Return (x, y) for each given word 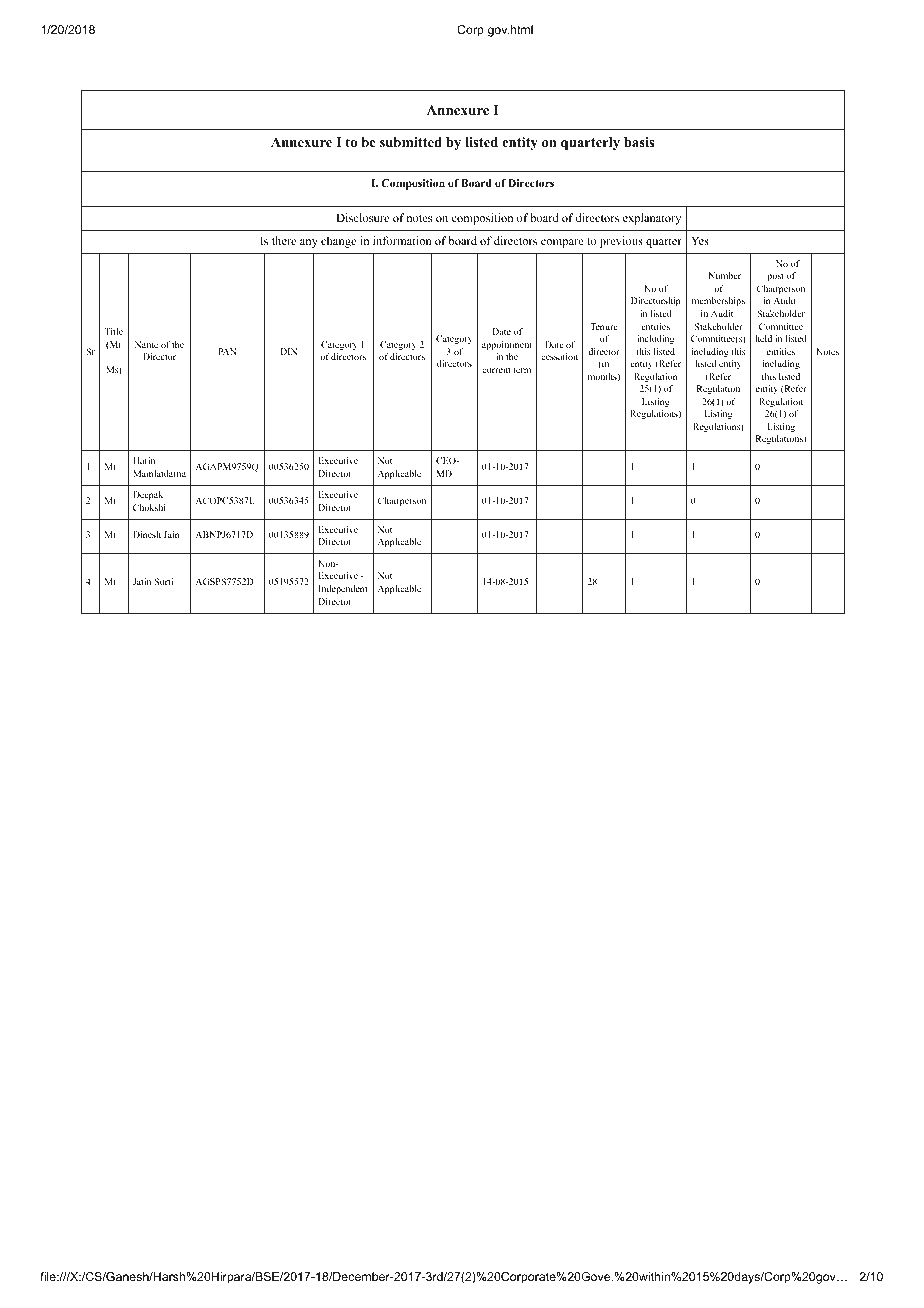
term (522, 370)
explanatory (652, 219)
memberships (718, 301)
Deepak (148, 495)
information (402, 240)
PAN (227, 351)
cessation (559, 356)
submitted (411, 142)
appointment (507, 345)
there (284, 240)
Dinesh (147, 534)
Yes (700, 240)
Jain (171, 534)
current (496, 370)
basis (639, 142)
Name (146, 344)
